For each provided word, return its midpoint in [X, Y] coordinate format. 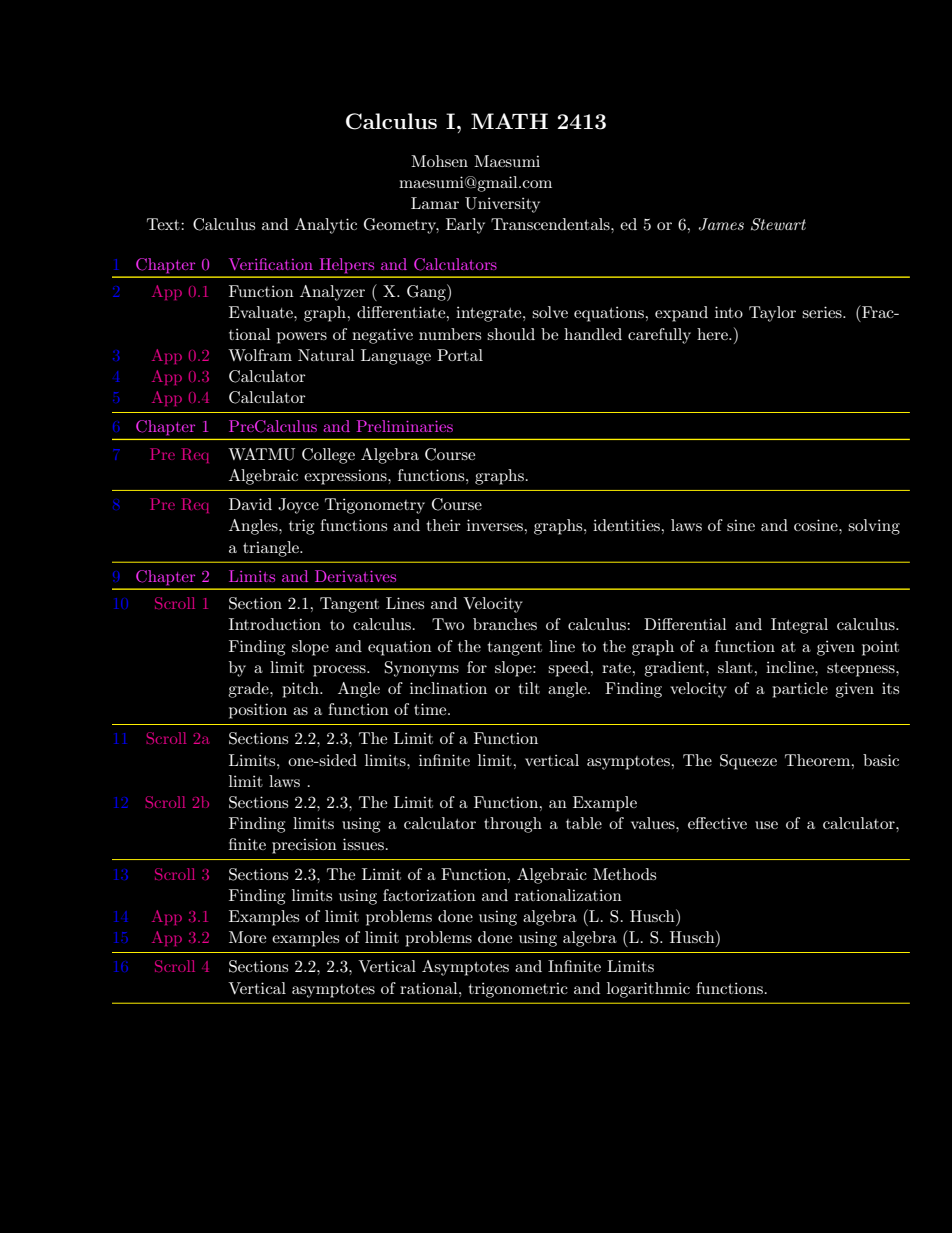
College [328, 456]
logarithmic [648, 990]
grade [249, 690]
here [713, 334]
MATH [509, 121]
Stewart [778, 224]
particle [800, 690]
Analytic [326, 226]
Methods [624, 874]
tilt [529, 688]
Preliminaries [405, 426]
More [247, 937]
